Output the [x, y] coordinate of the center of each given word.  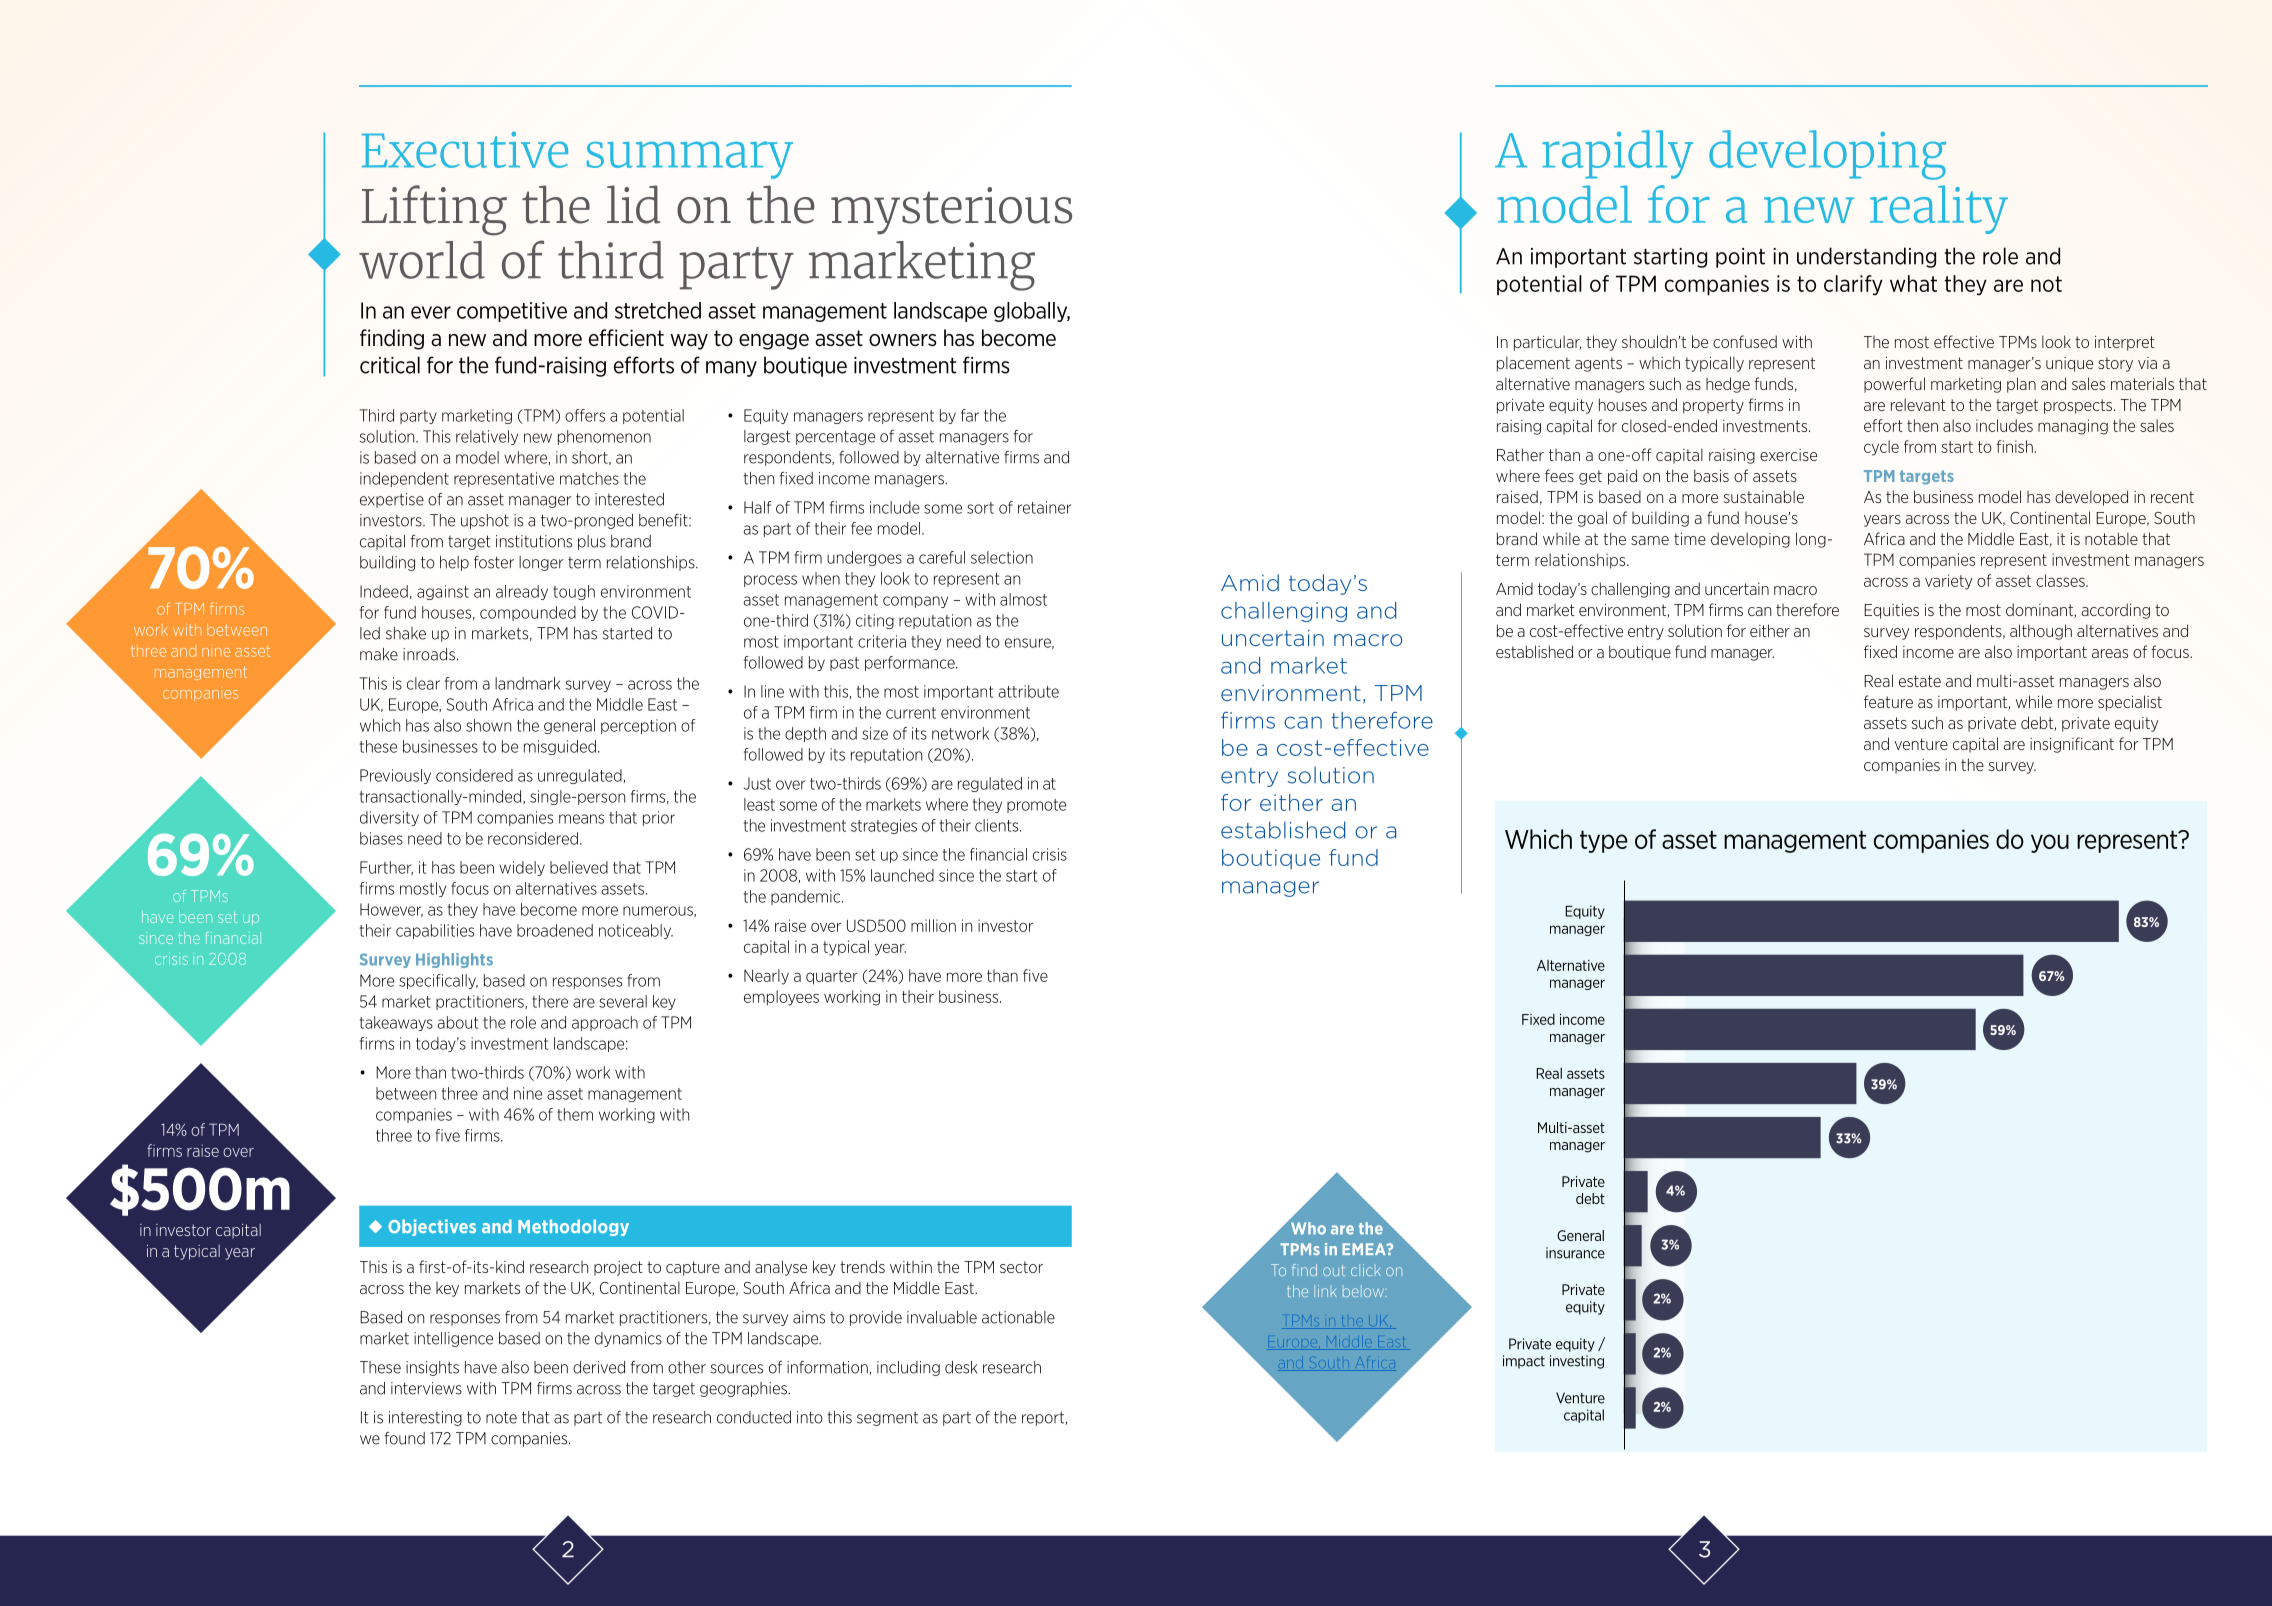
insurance [1575, 1253]
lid [633, 204]
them [575, 1114]
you [2050, 843]
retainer [1044, 507]
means [581, 819]
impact [1524, 1362]
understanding [1866, 257]
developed [2091, 498]
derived [599, 1367]
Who [1308, 1228]
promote [1036, 806]
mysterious [951, 211]
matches [589, 478]
